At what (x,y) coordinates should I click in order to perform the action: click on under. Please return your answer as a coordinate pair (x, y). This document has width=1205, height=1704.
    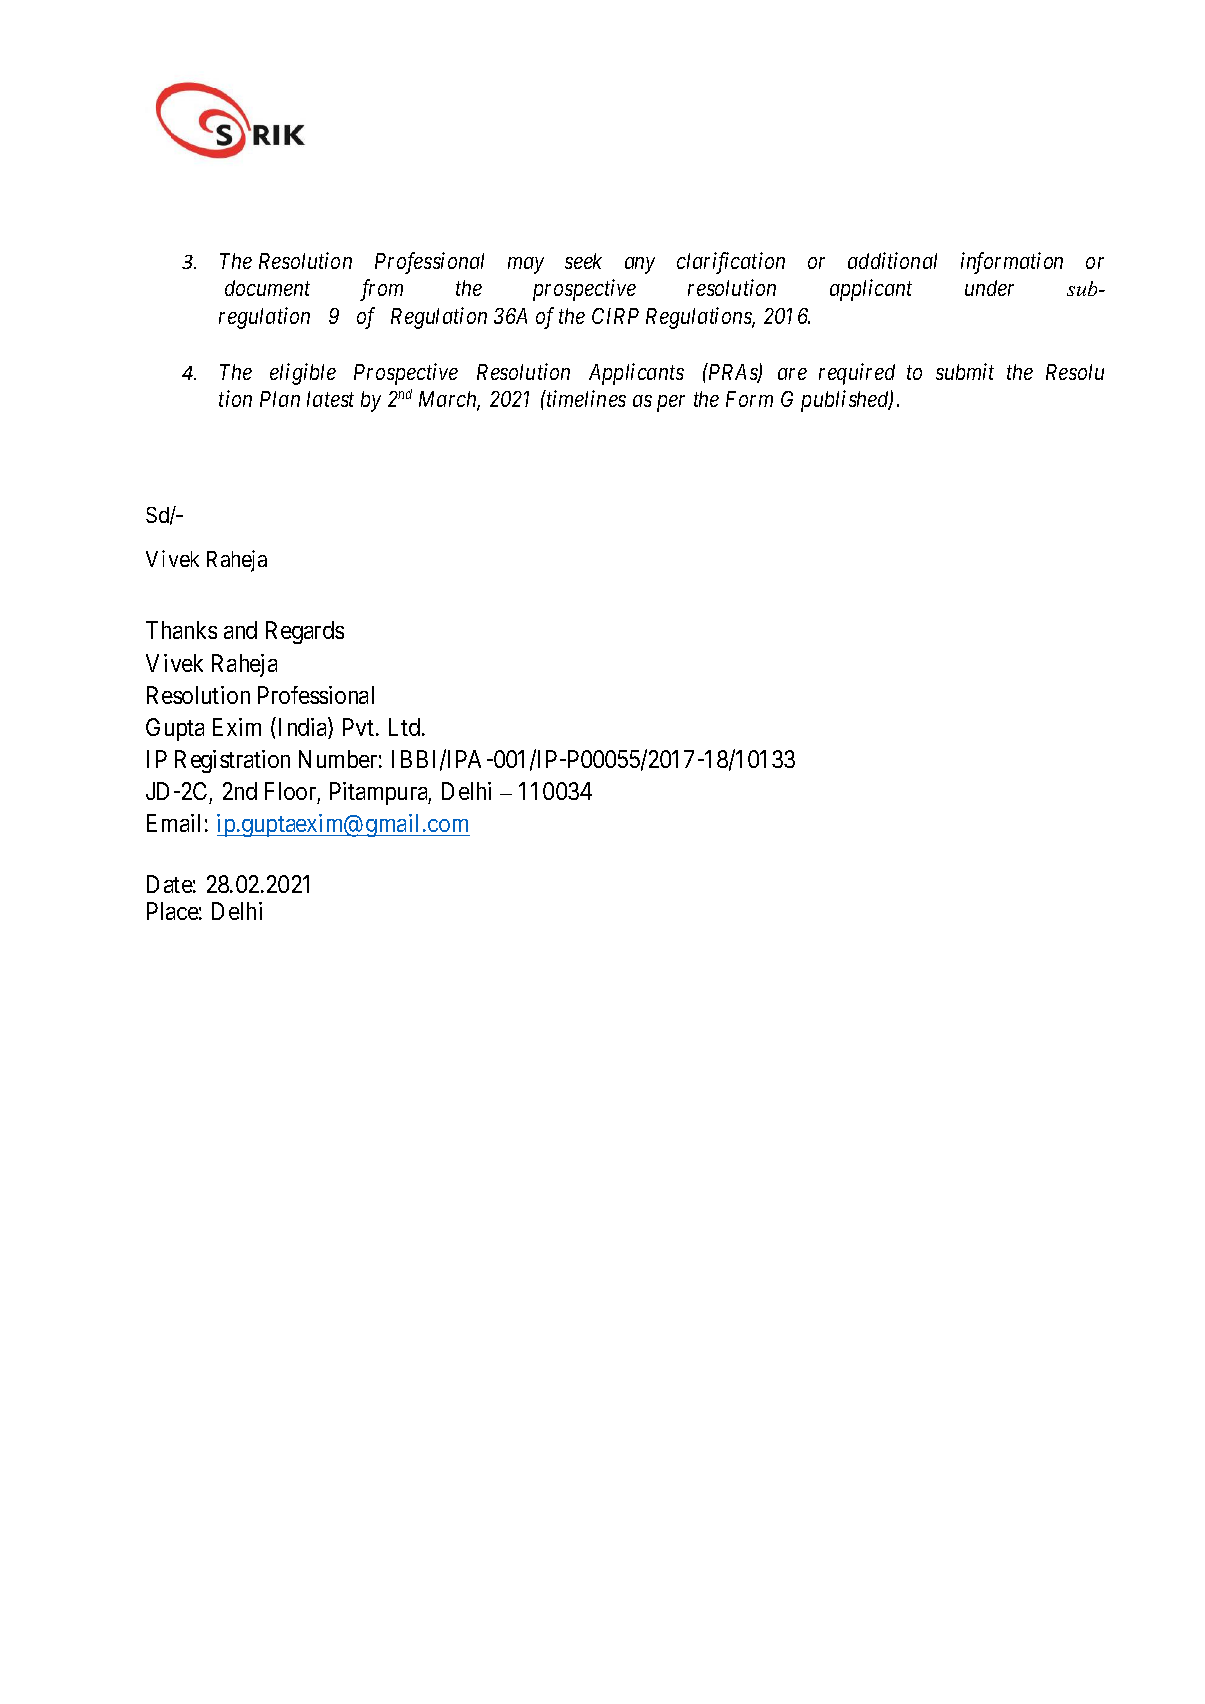
    Looking at the image, I should click on (989, 288).
